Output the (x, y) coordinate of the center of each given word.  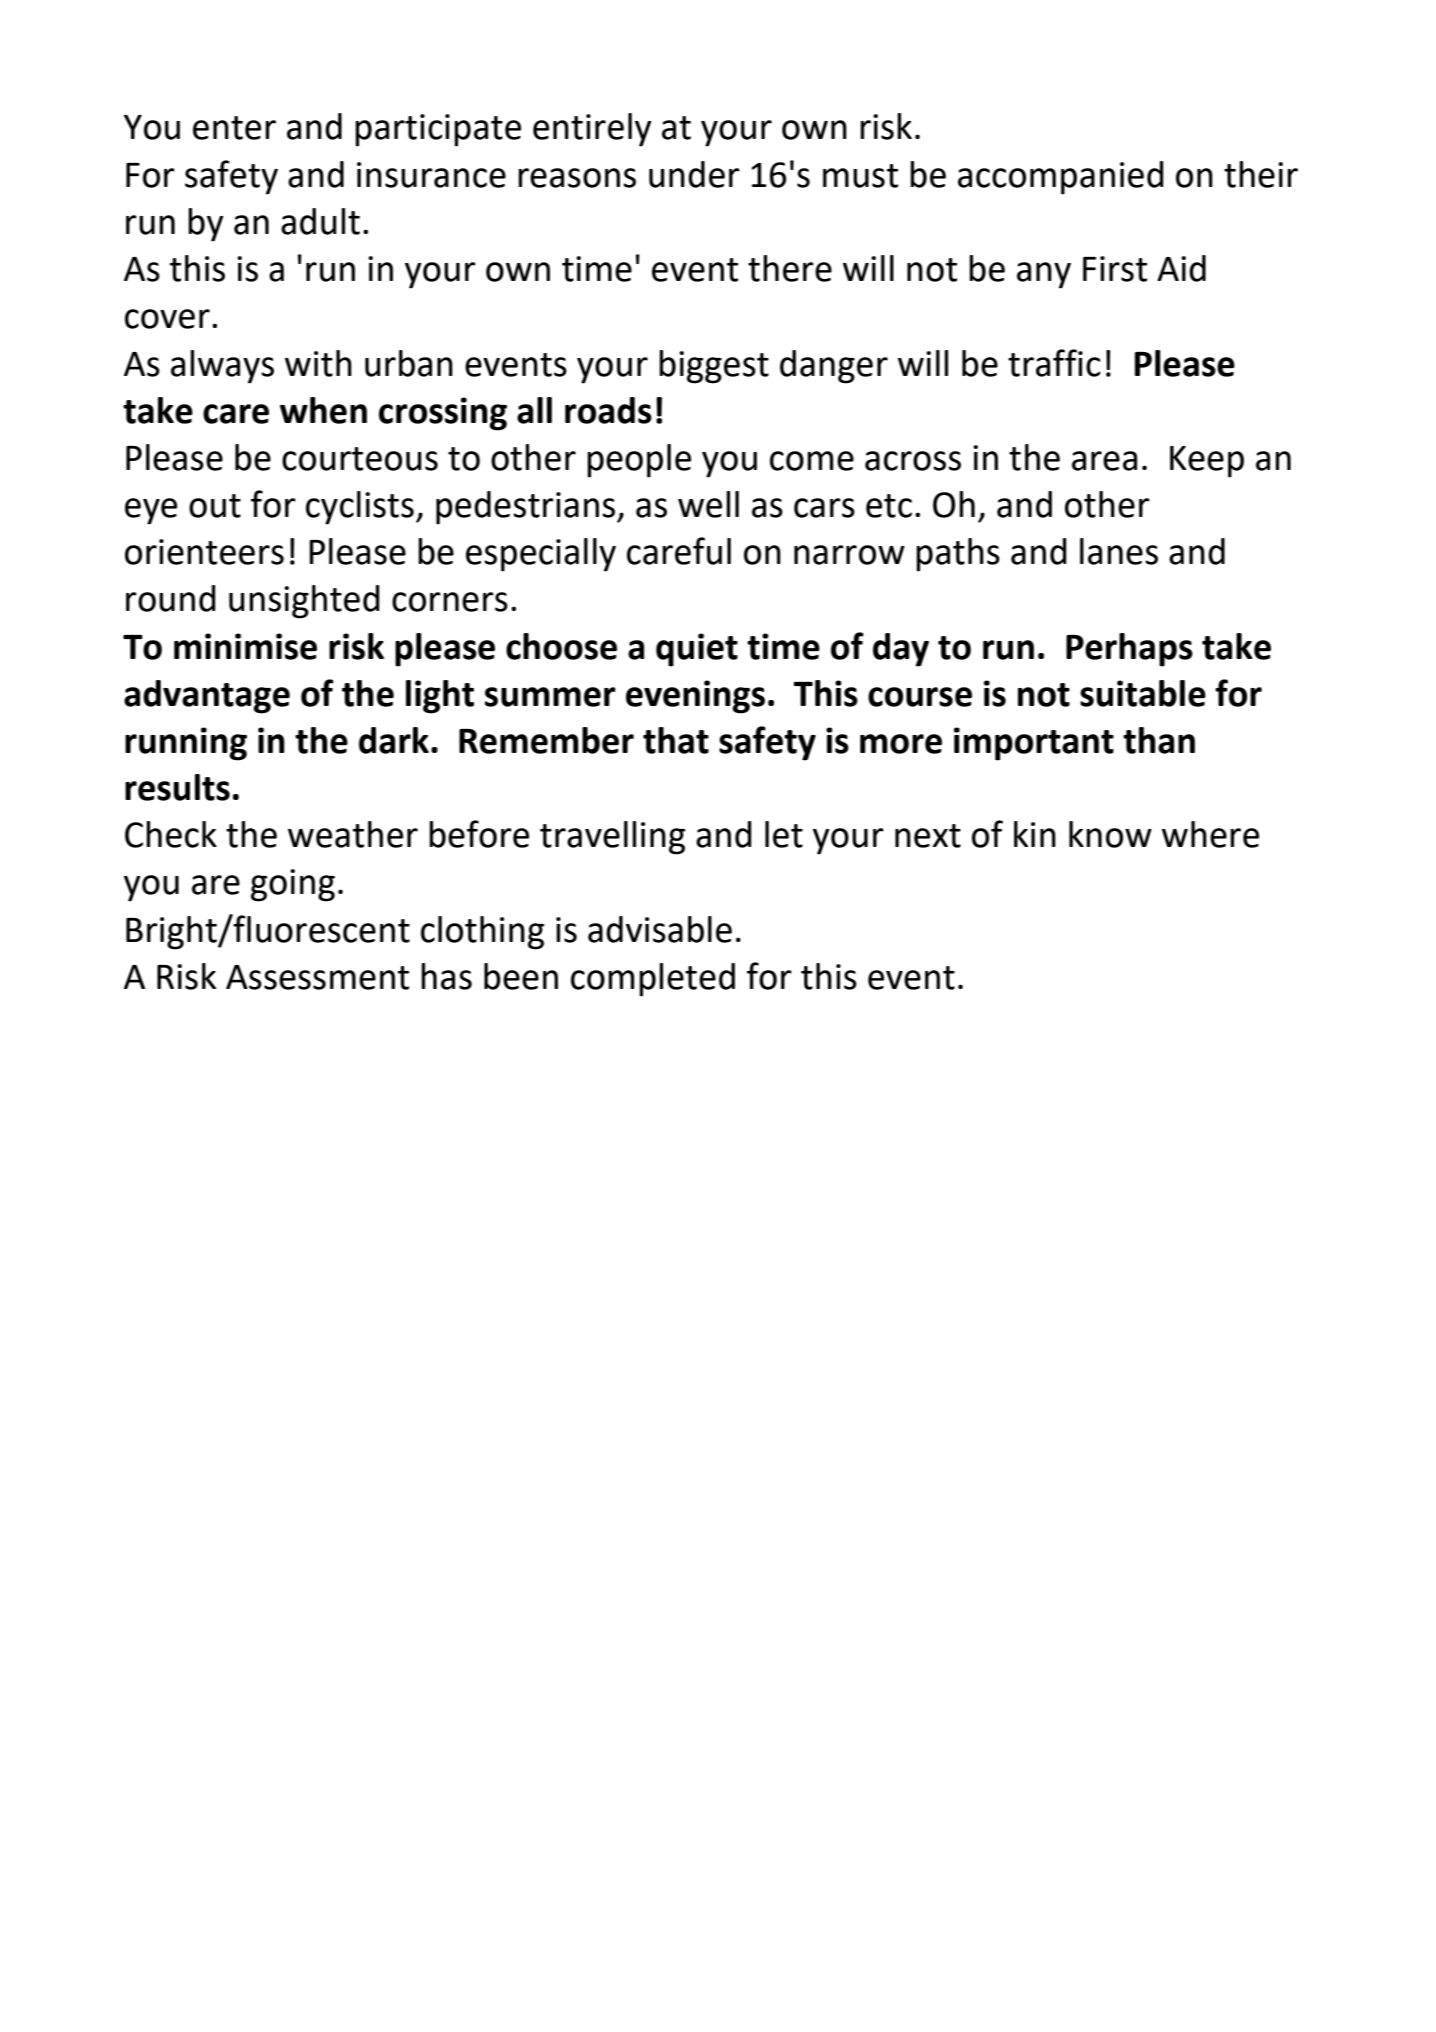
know (1110, 834)
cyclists (360, 508)
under (694, 174)
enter (234, 128)
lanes (1119, 551)
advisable (660, 929)
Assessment (317, 977)
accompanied (1061, 178)
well (708, 504)
